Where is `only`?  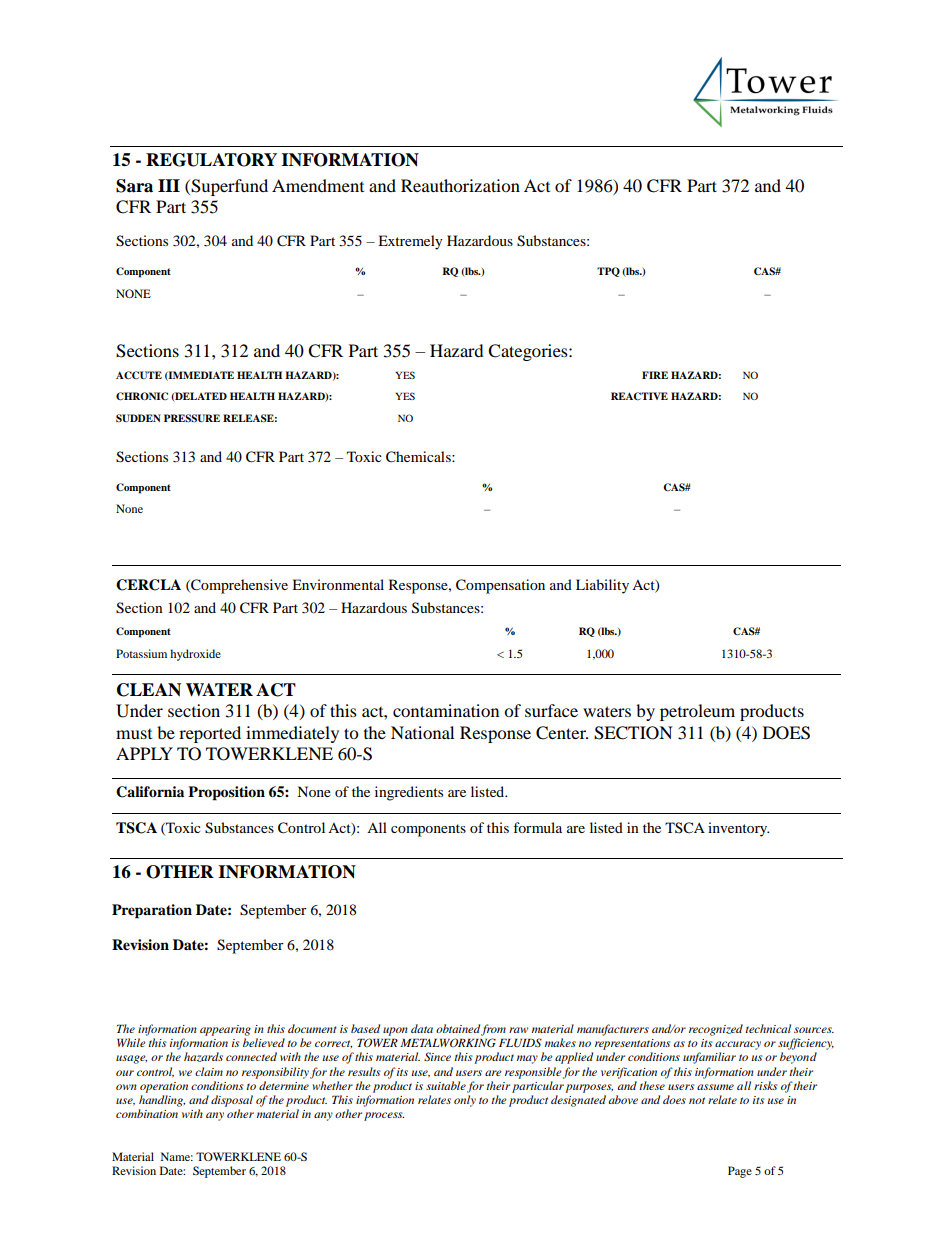
only is located at coordinates (465, 1101).
